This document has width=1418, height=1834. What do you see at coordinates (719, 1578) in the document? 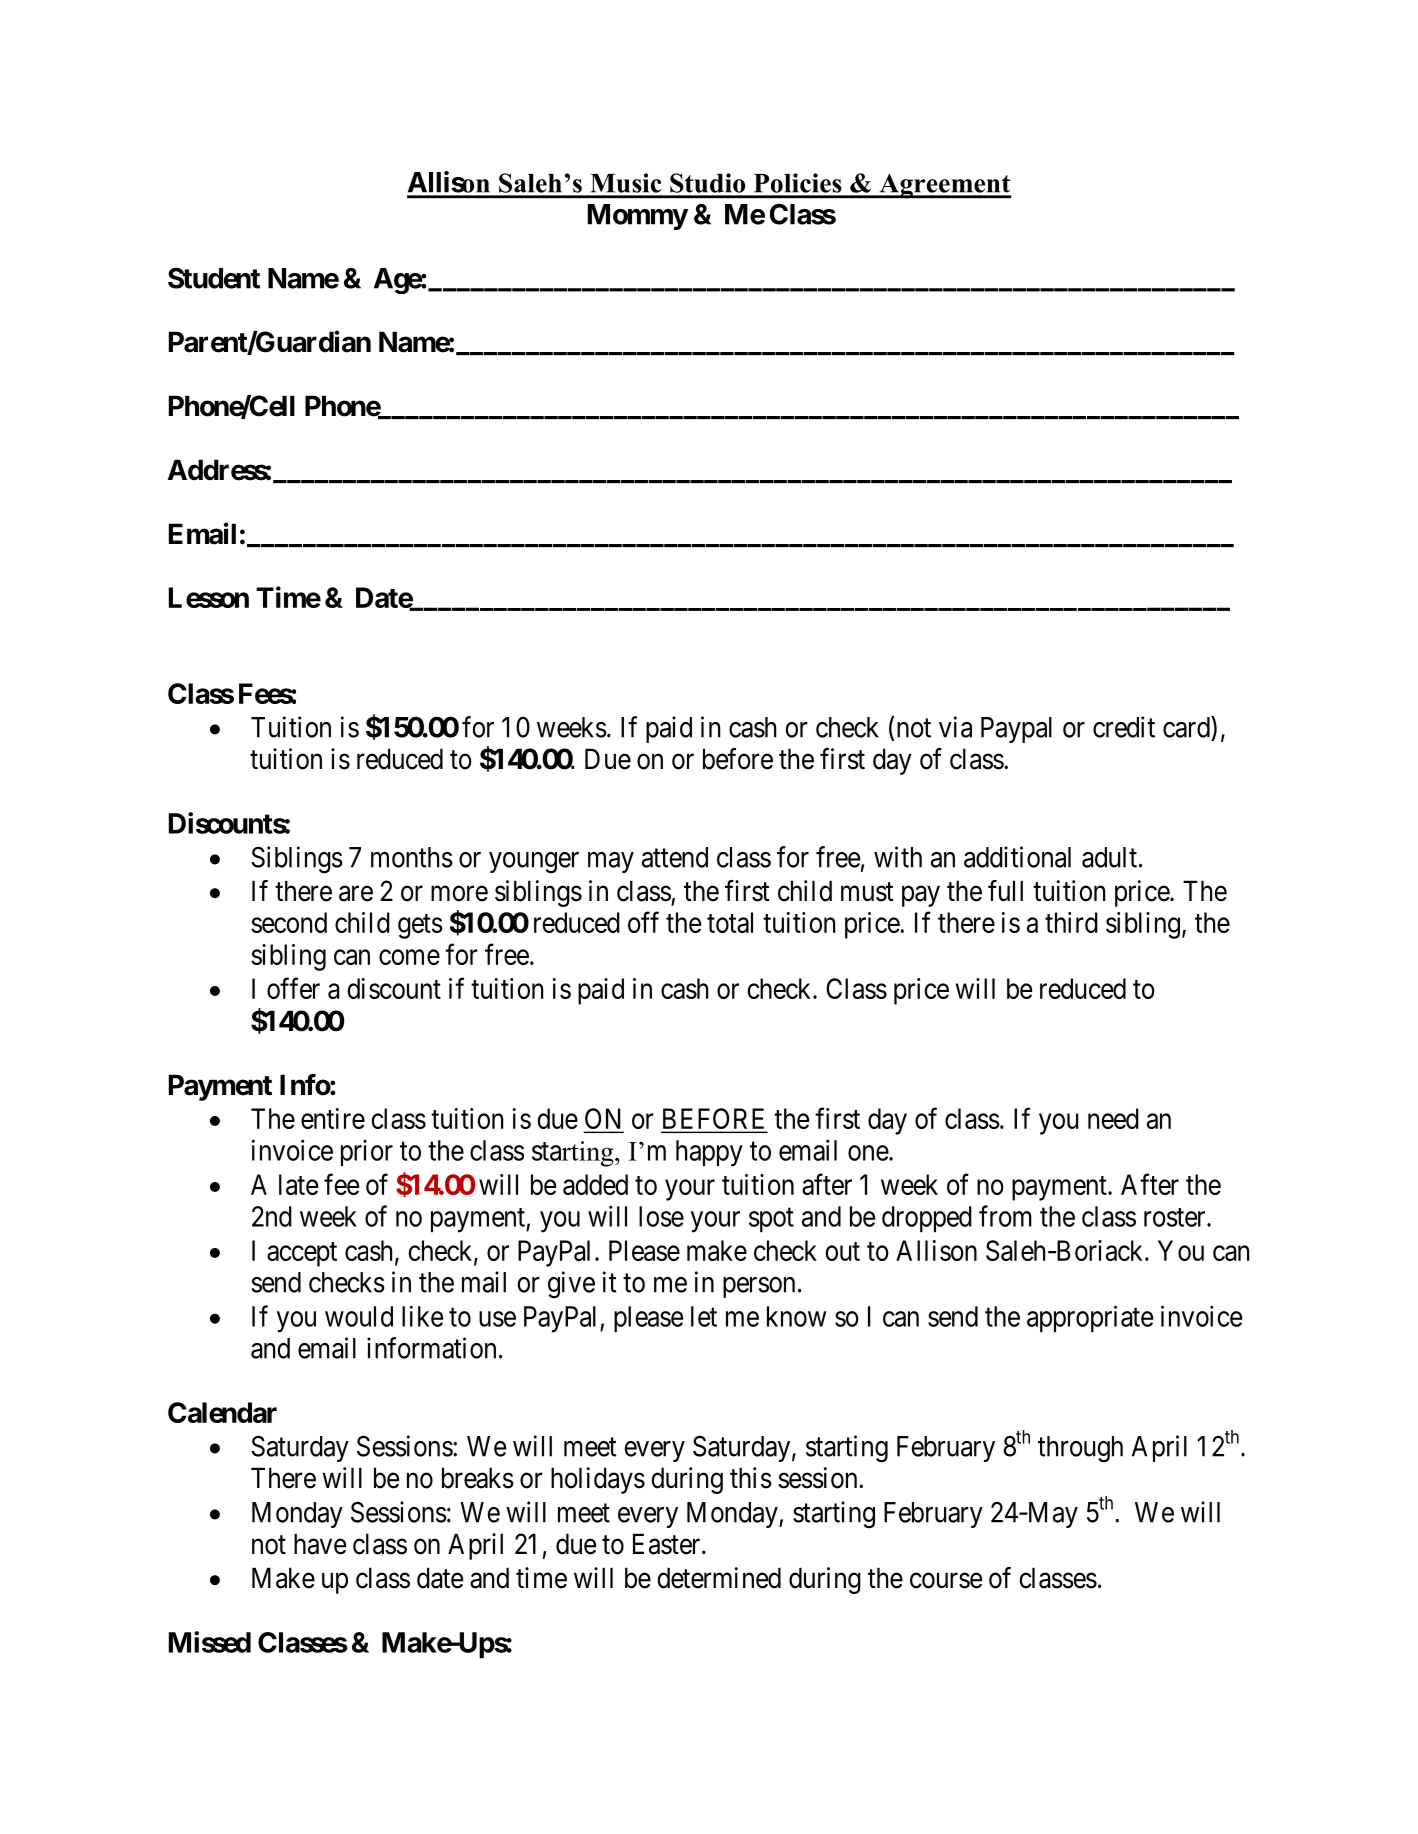
I see `determined` at bounding box center [719, 1578].
